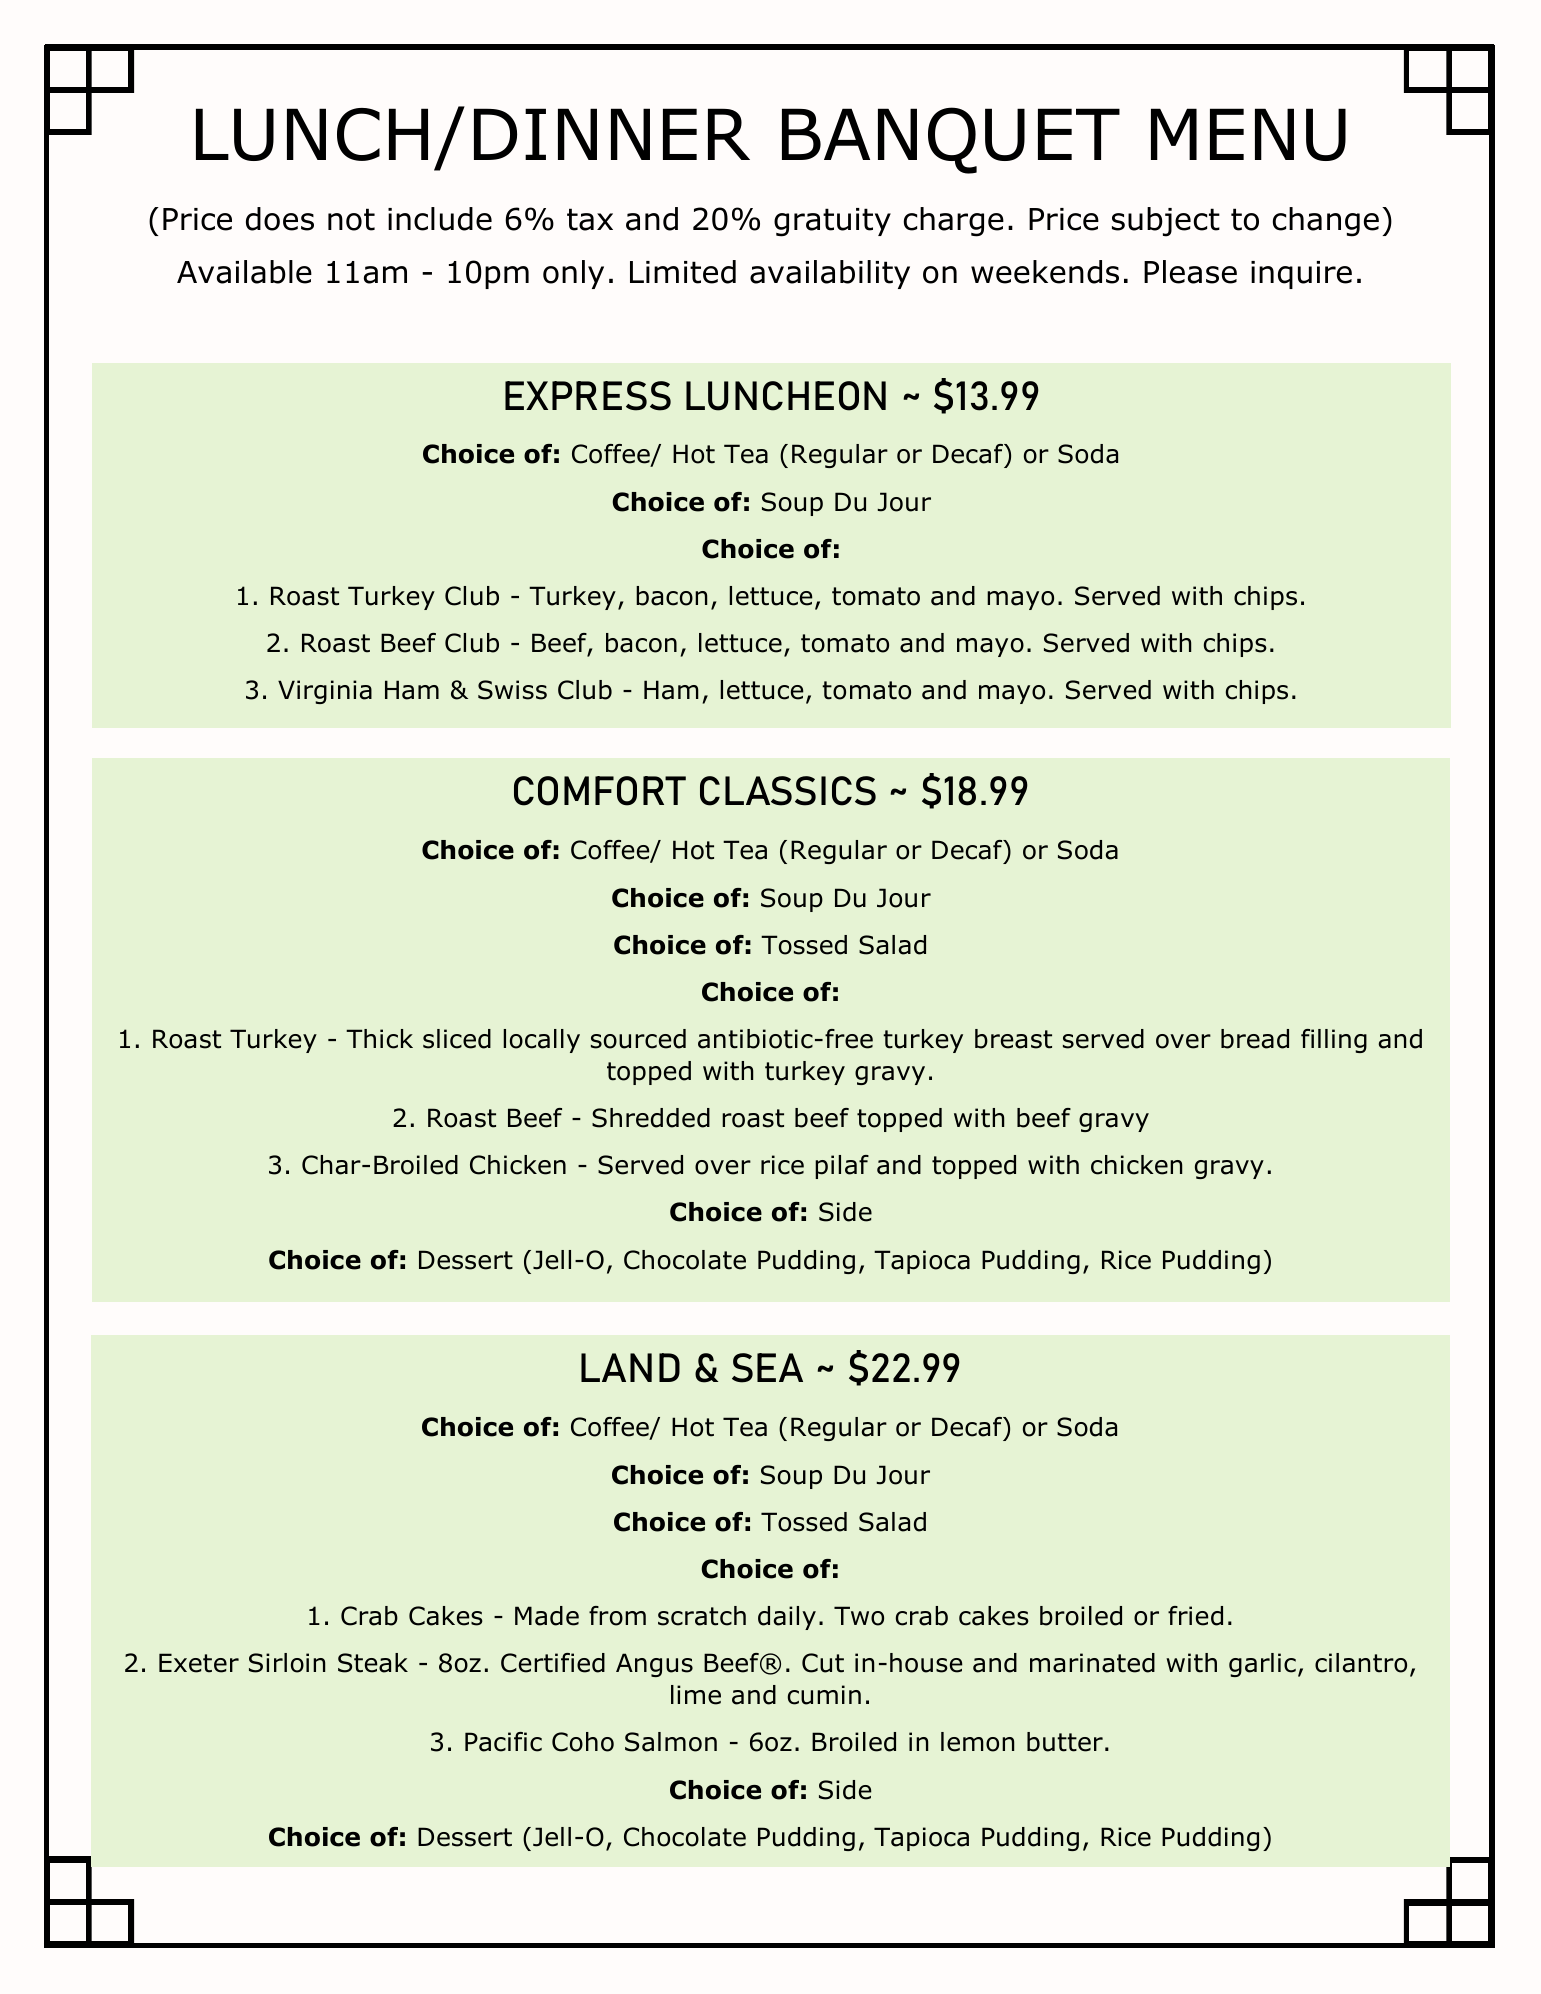 This screenshot has width=1541, height=1994. What do you see at coordinates (832, 222) in the screenshot?
I see `gratuity` at bounding box center [832, 222].
